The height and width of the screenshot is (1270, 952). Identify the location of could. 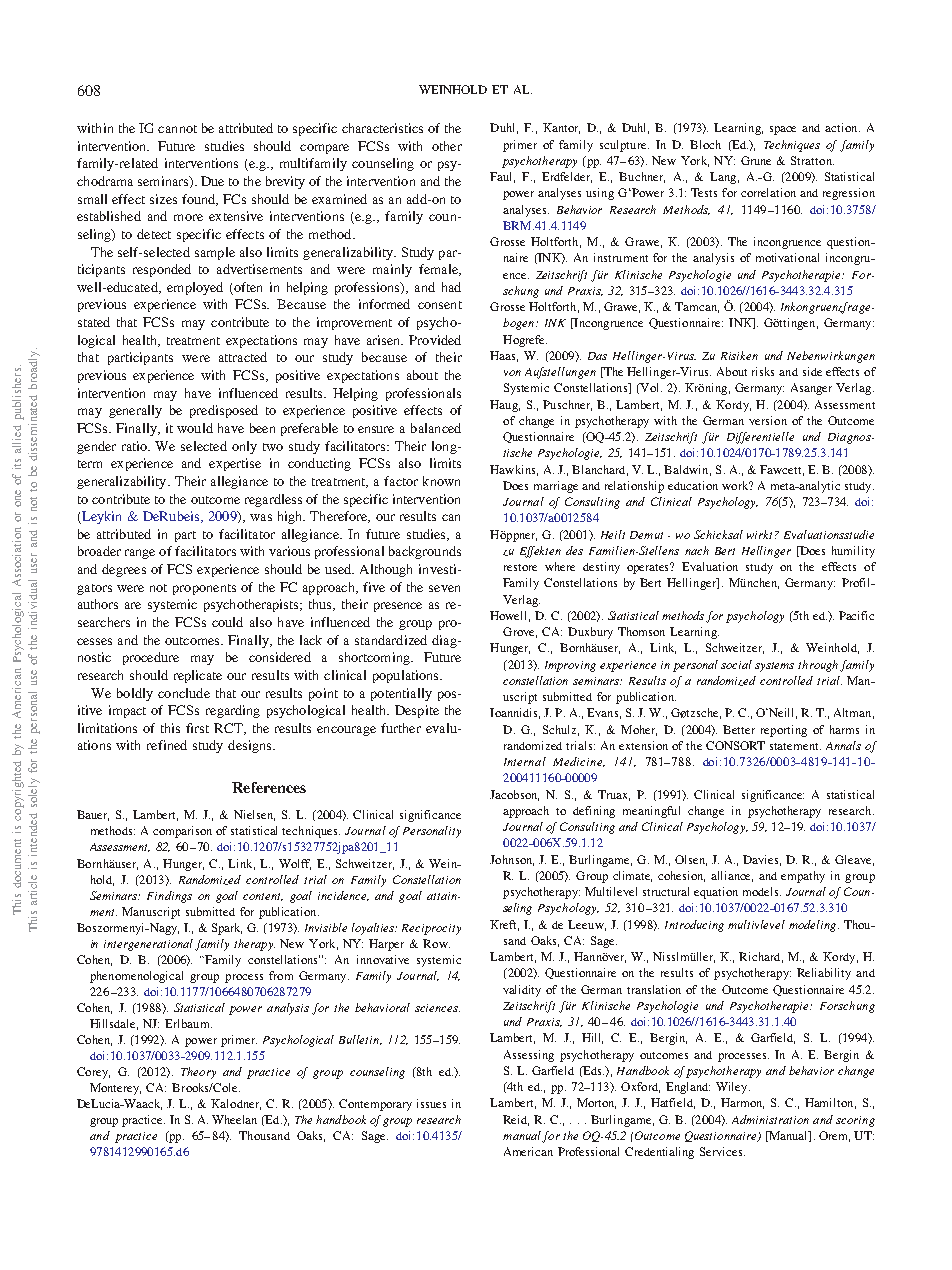
(227, 622).
